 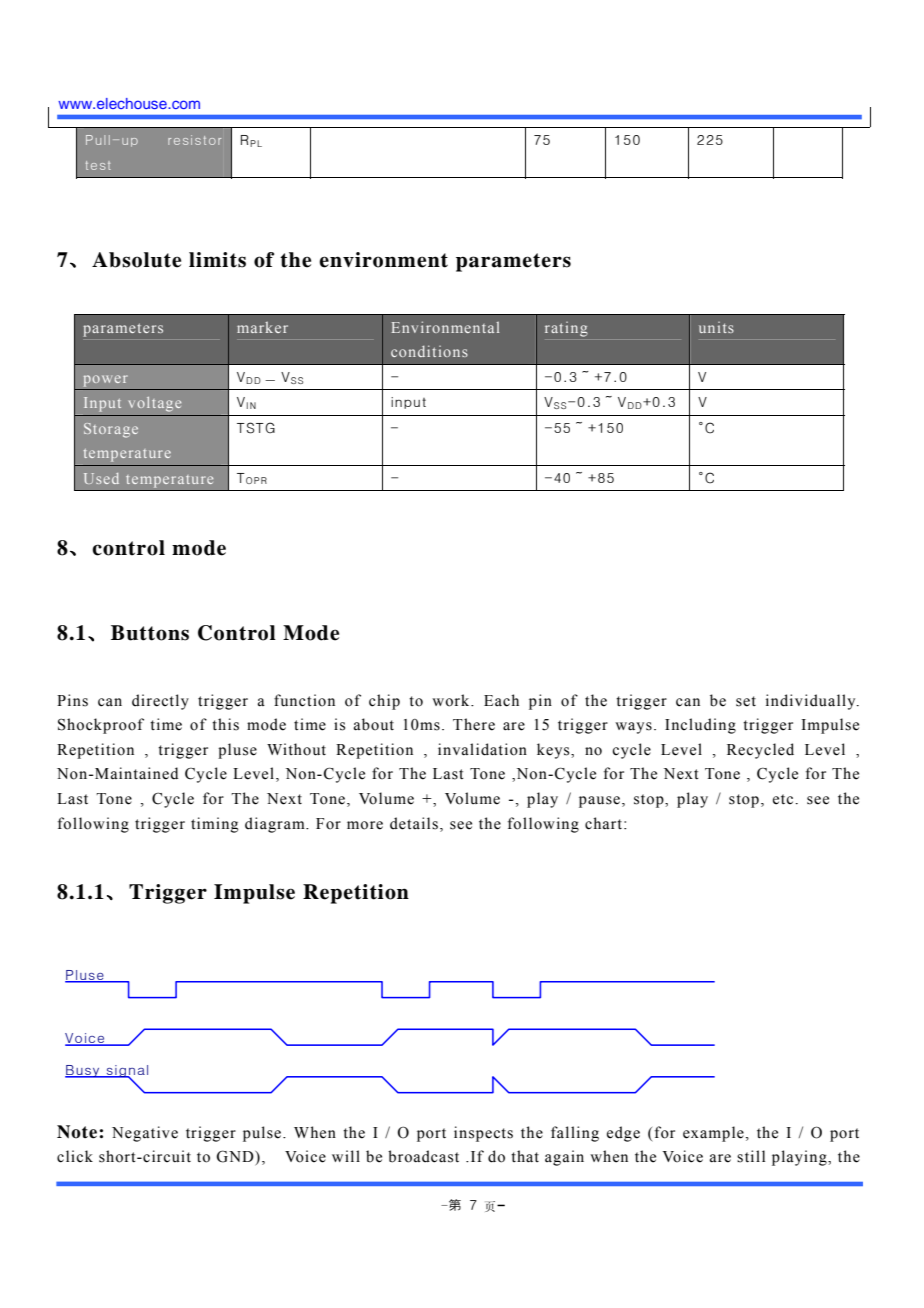 I want to click on test, so click(x=98, y=165).
